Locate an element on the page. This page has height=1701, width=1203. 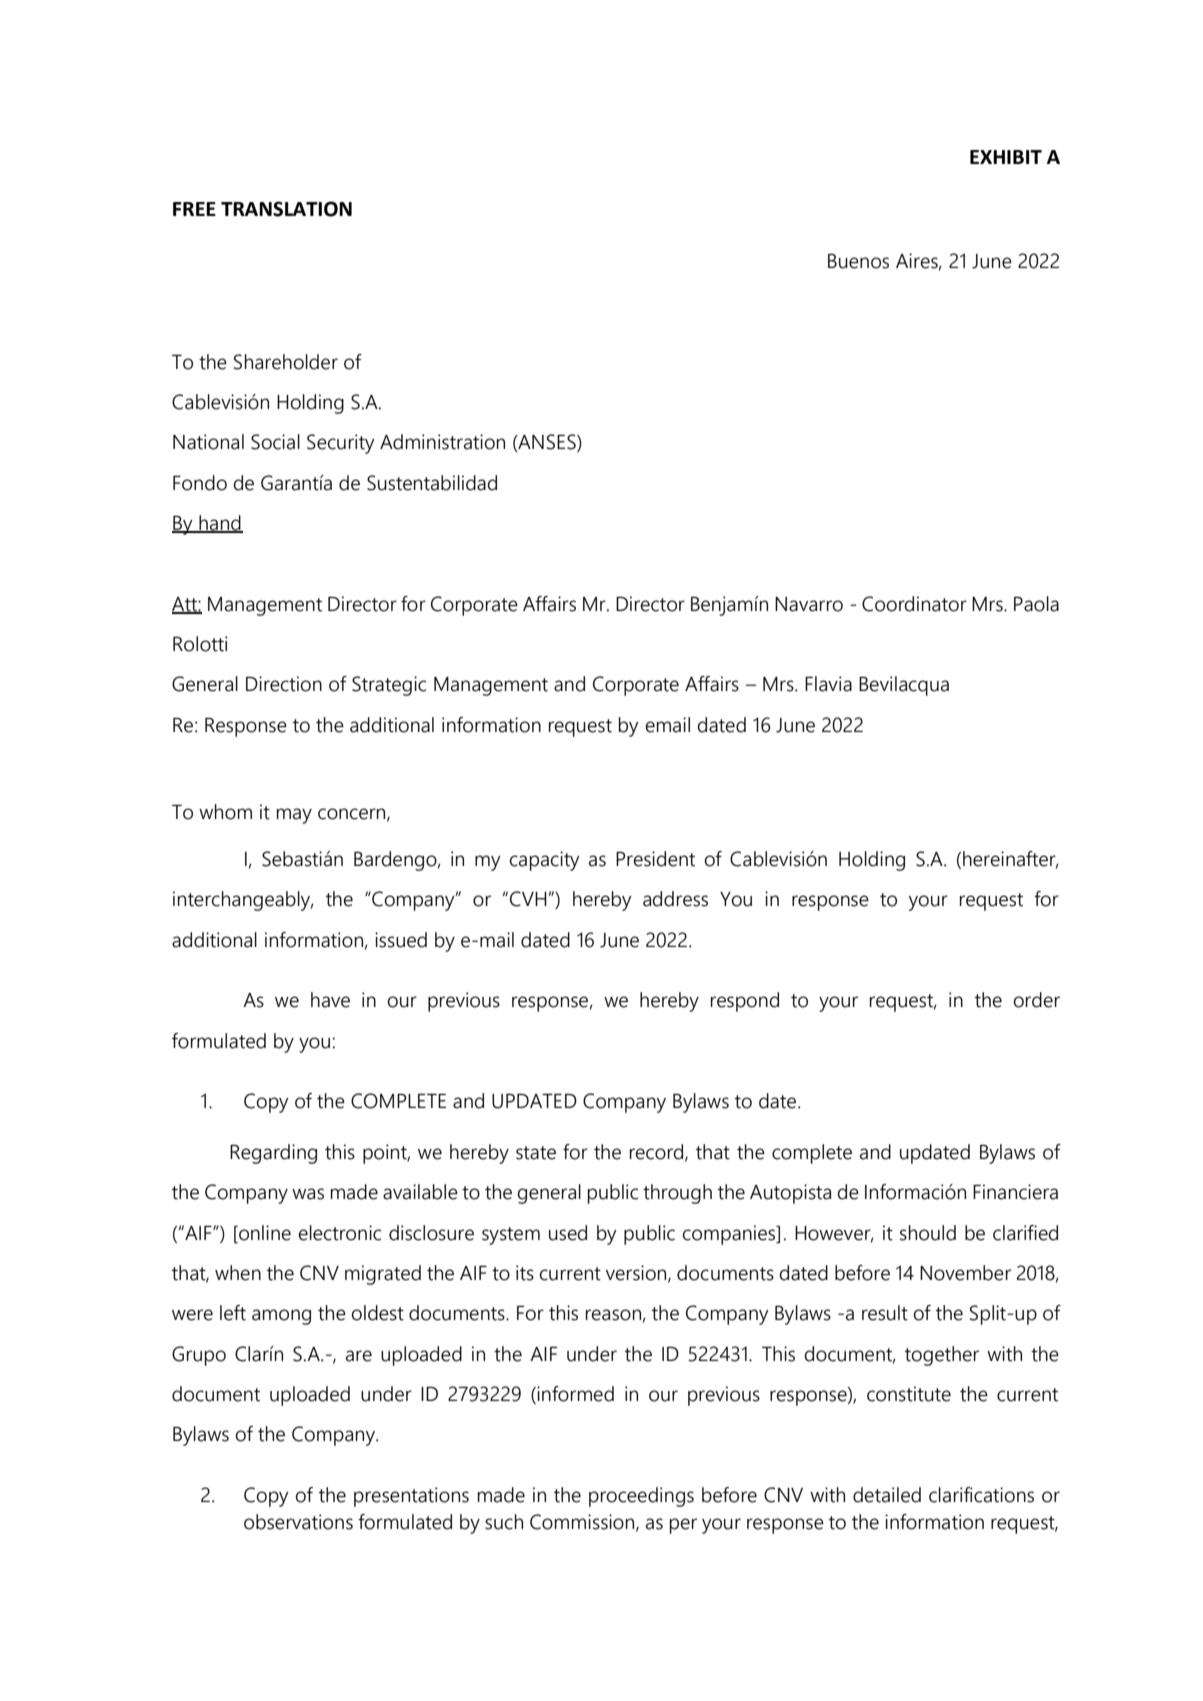
have is located at coordinates (330, 1000).
